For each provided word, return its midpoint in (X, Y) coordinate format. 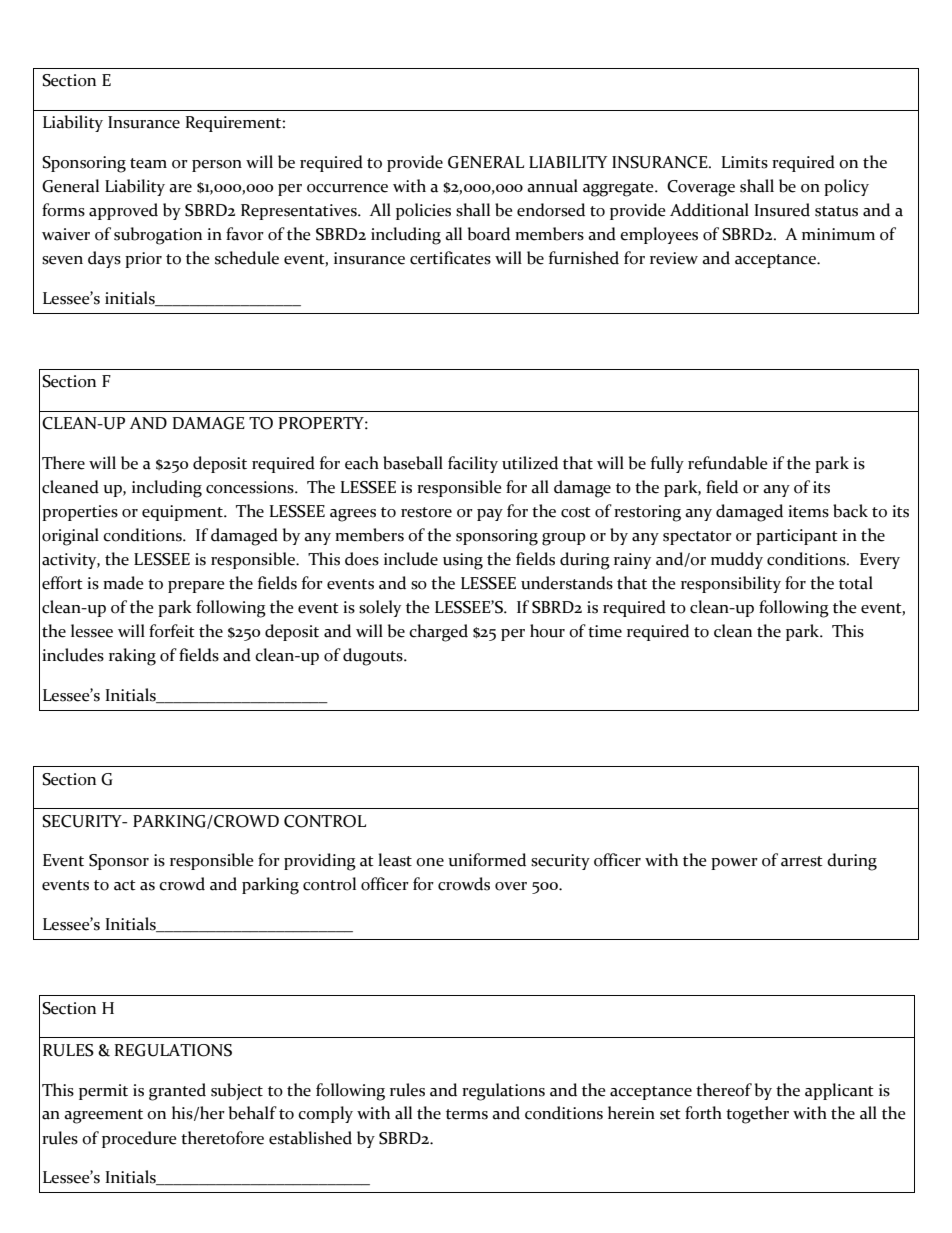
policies (423, 211)
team (148, 163)
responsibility (731, 584)
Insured (782, 210)
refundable (727, 463)
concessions (251, 487)
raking (132, 657)
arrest (802, 861)
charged (438, 633)
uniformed (487, 860)
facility (473, 464)
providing (320, 862)
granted (177, 1092)
